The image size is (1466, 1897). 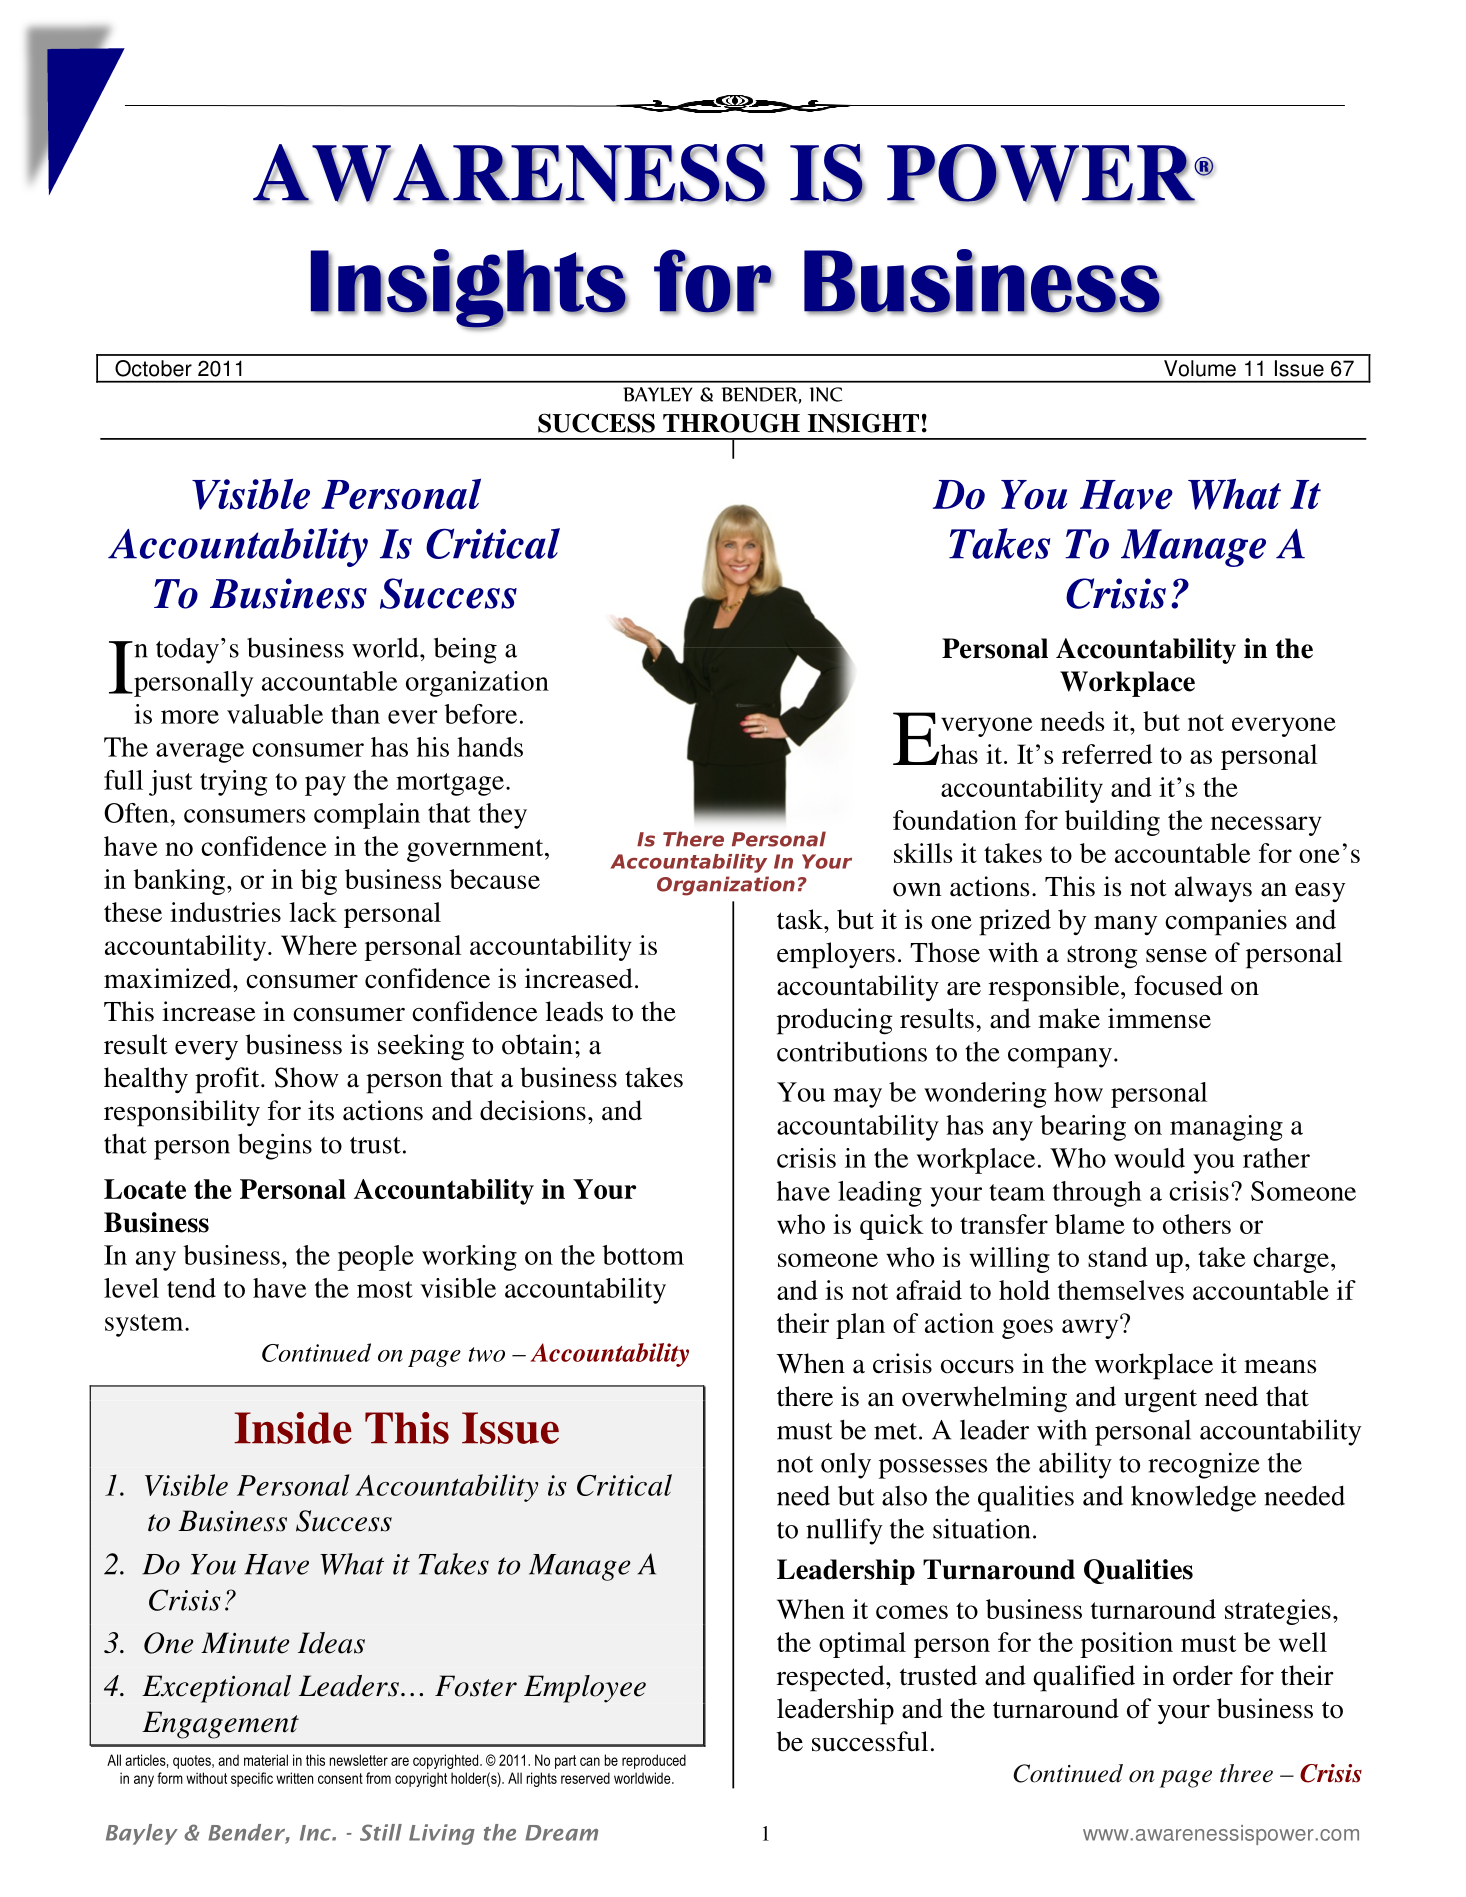 What do you see at coordinates (465, 650) in the document?
I see `being` at bounding box center [465, 650].
